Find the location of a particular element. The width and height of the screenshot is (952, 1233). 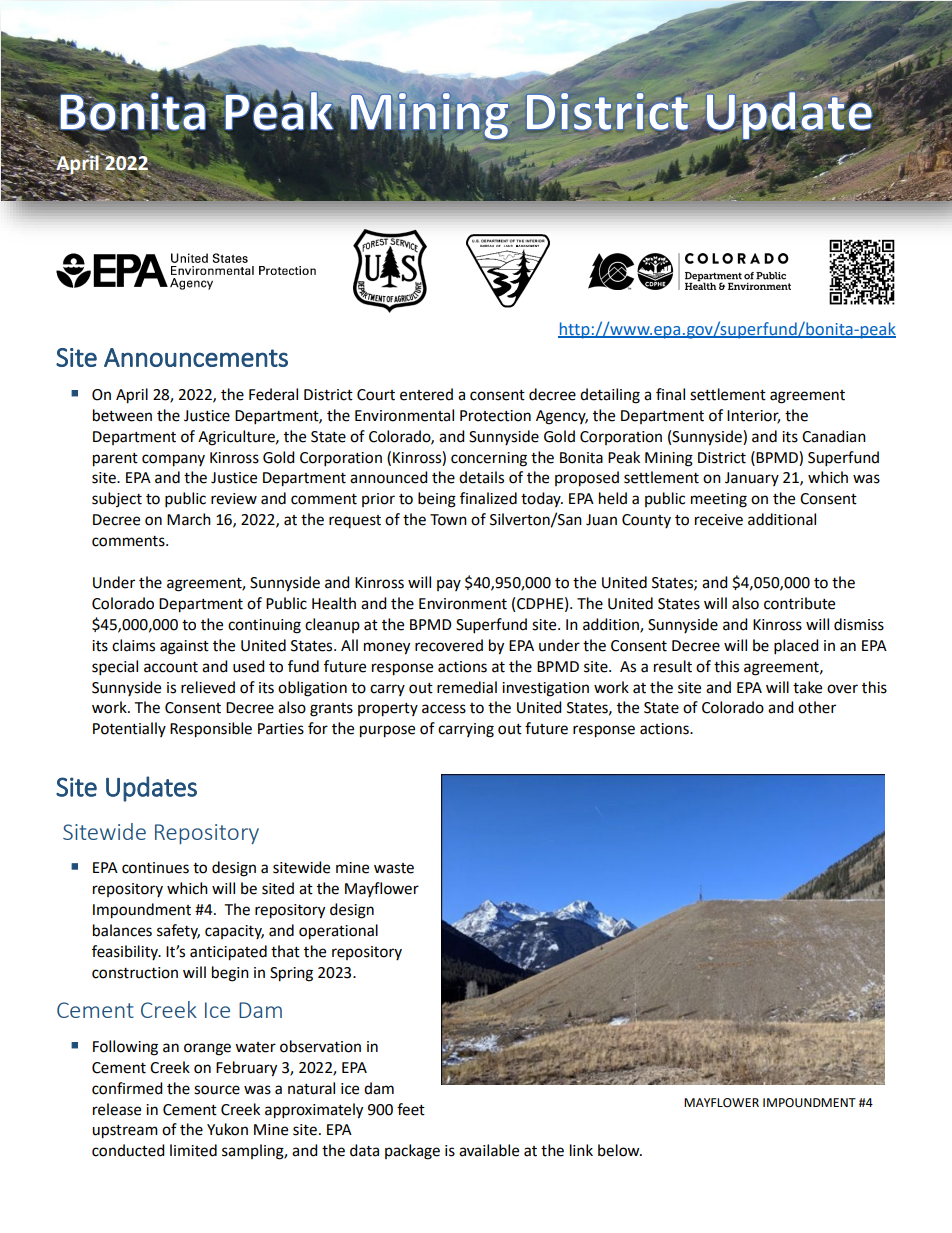

between is located at coordinates (122, 415).
